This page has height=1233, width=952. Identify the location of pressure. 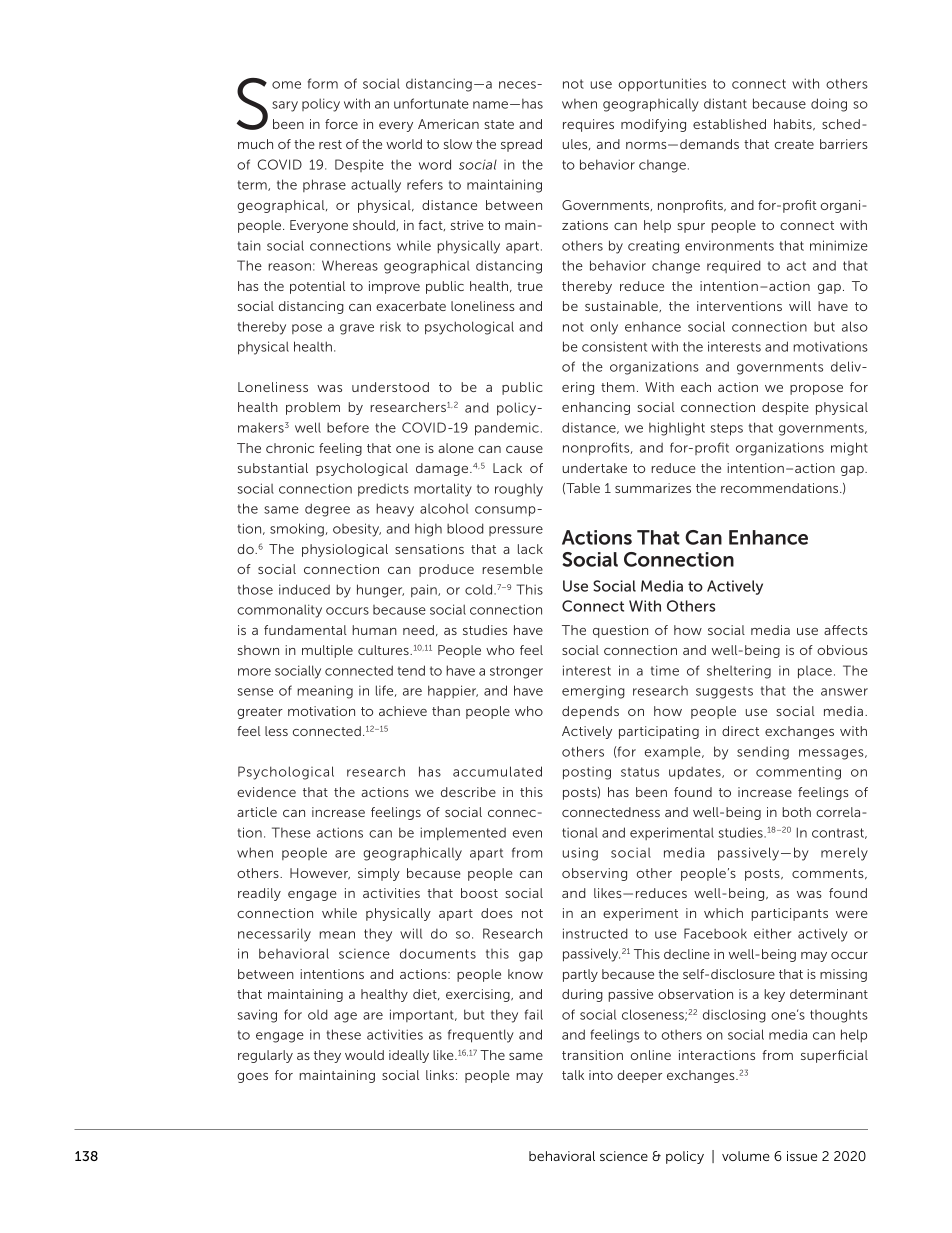
(516, 531).
